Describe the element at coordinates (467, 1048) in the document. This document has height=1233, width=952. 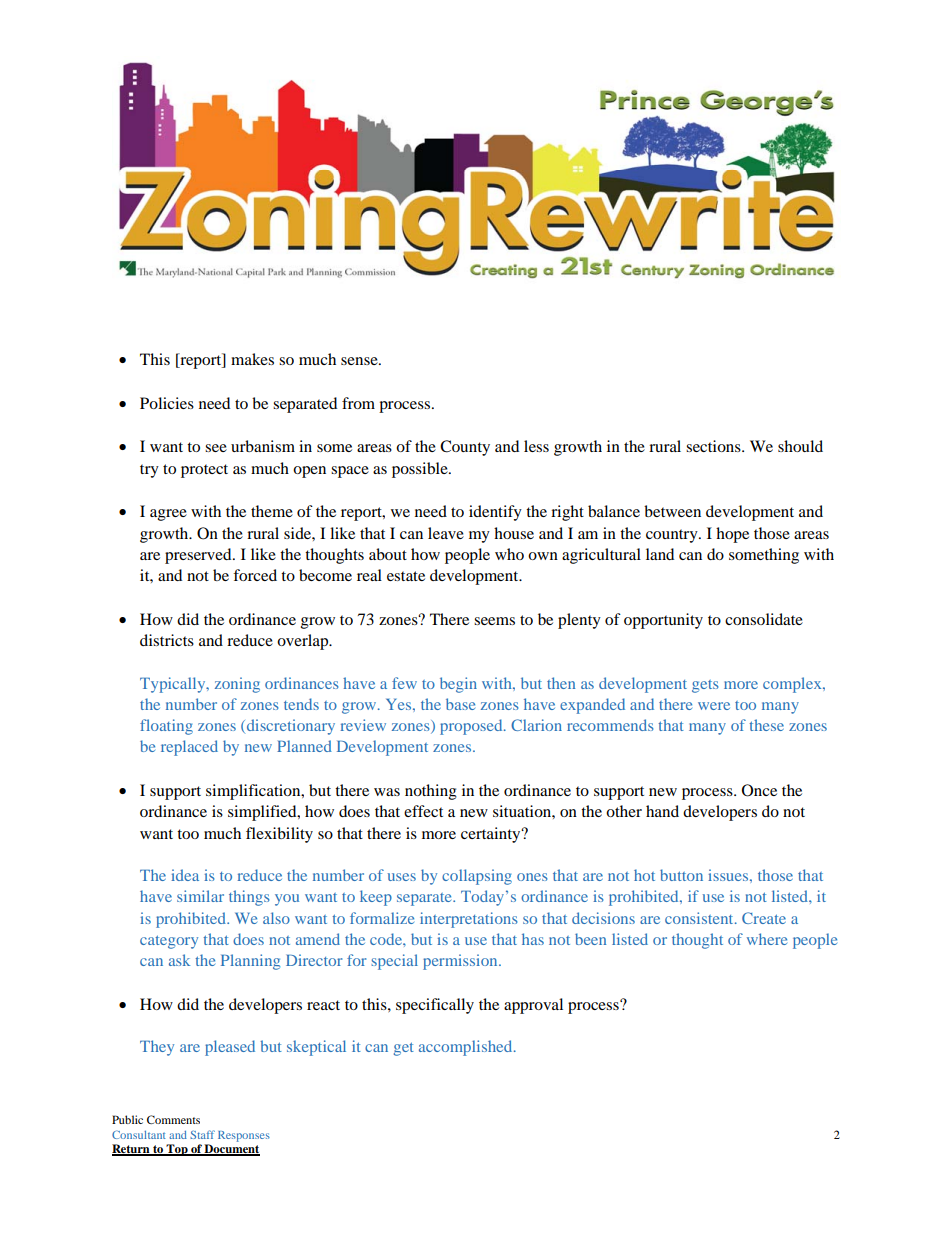
I see `accomplished` at that location.
